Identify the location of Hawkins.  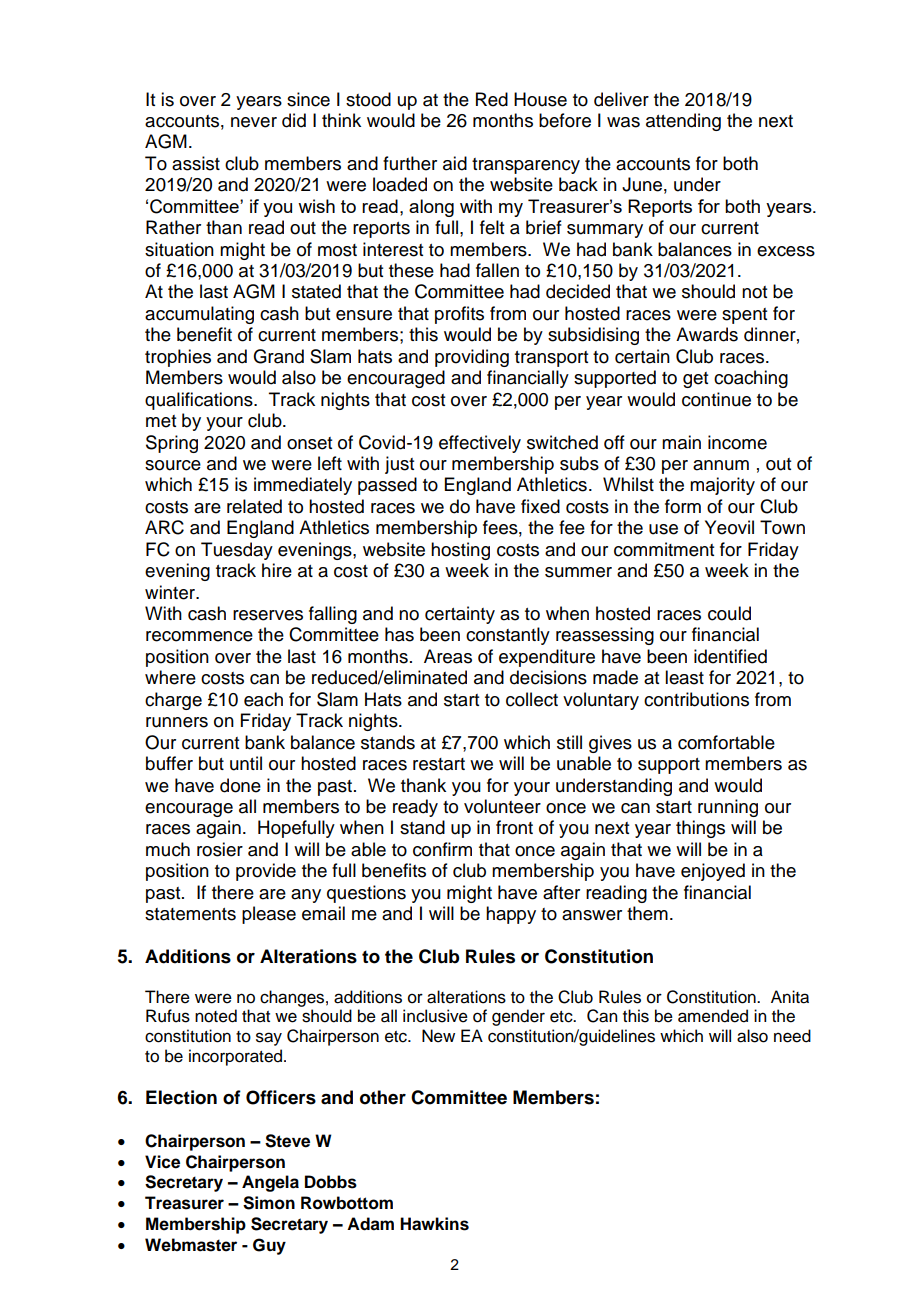
(434, 1224).
